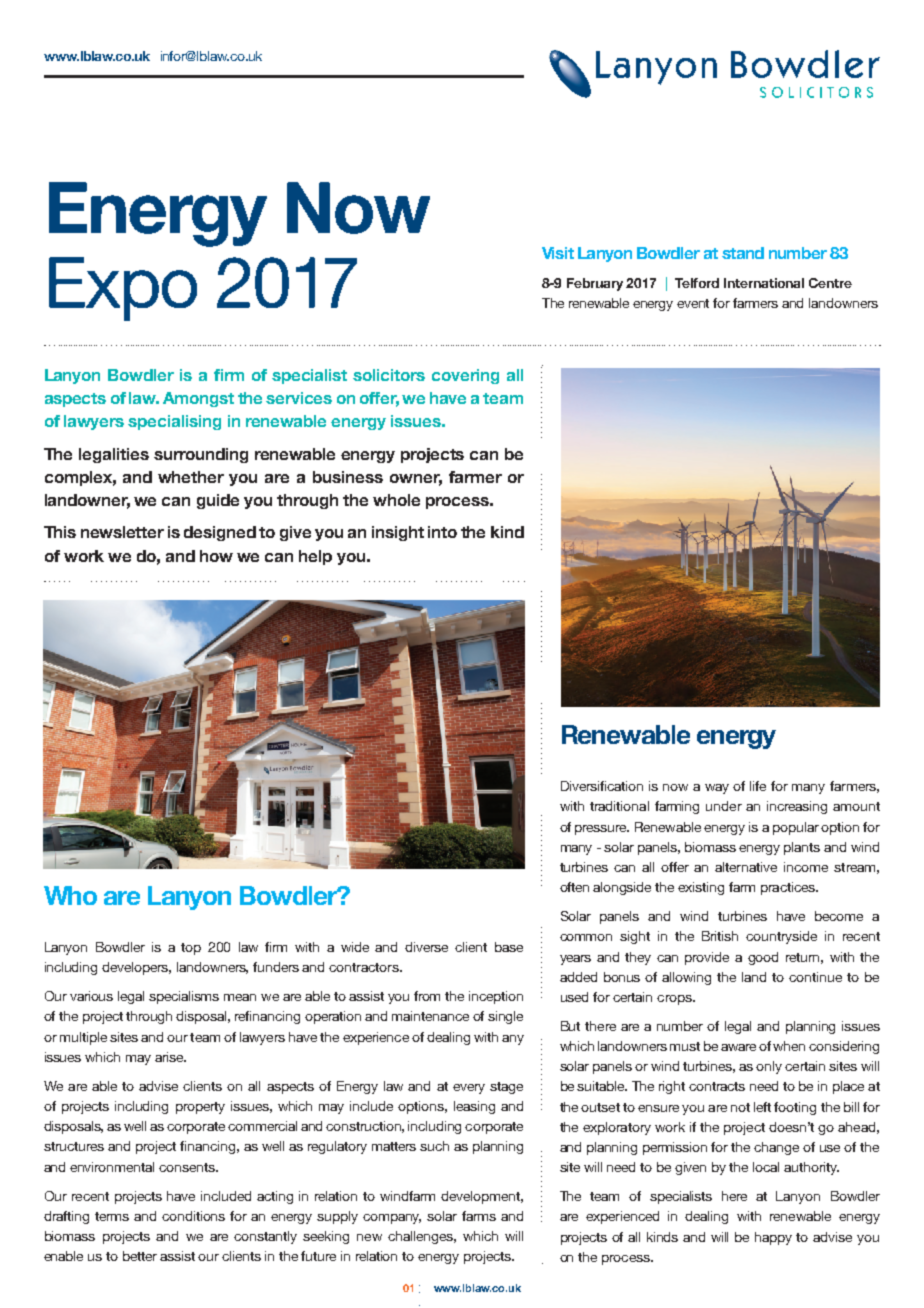 The height and width of the document is (1308, 924). I want to click on whether, so click(191, 477).
